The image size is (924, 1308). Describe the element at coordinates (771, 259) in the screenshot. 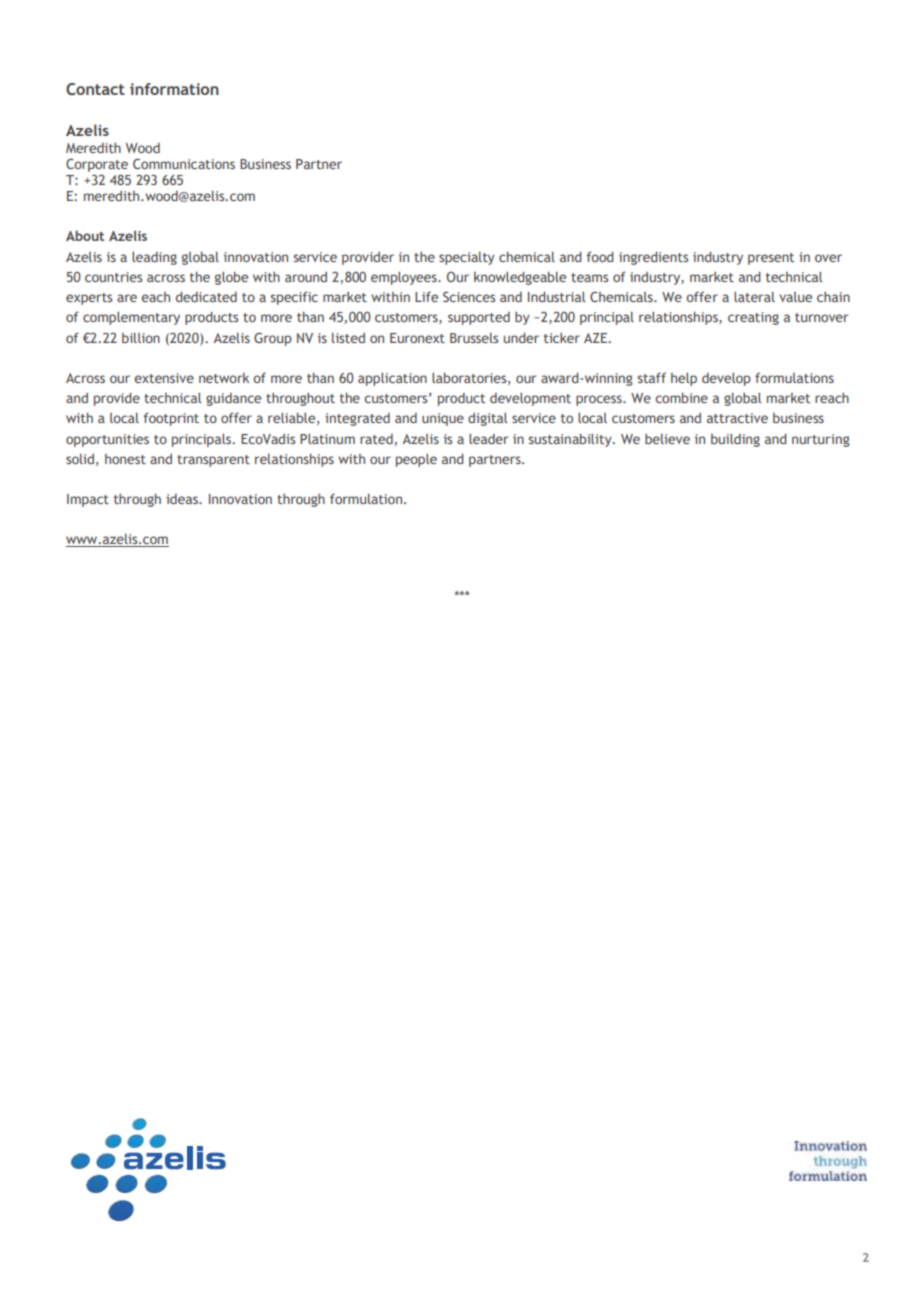

I see `present` at that location.
